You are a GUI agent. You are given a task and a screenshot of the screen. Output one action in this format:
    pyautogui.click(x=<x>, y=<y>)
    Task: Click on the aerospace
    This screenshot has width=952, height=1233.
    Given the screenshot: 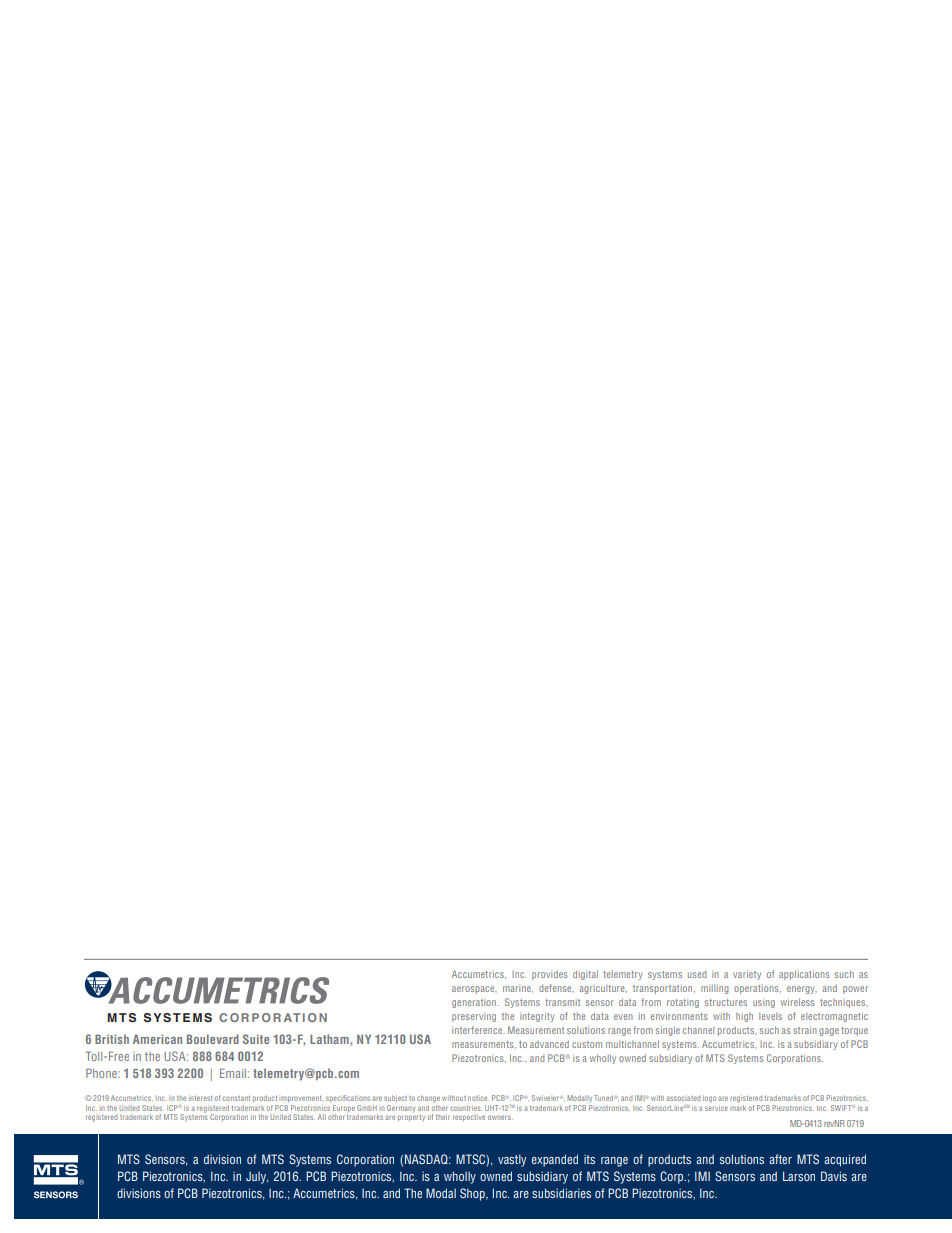 What is the action you would take?
    pyautogui.click(x=474, y=990)
